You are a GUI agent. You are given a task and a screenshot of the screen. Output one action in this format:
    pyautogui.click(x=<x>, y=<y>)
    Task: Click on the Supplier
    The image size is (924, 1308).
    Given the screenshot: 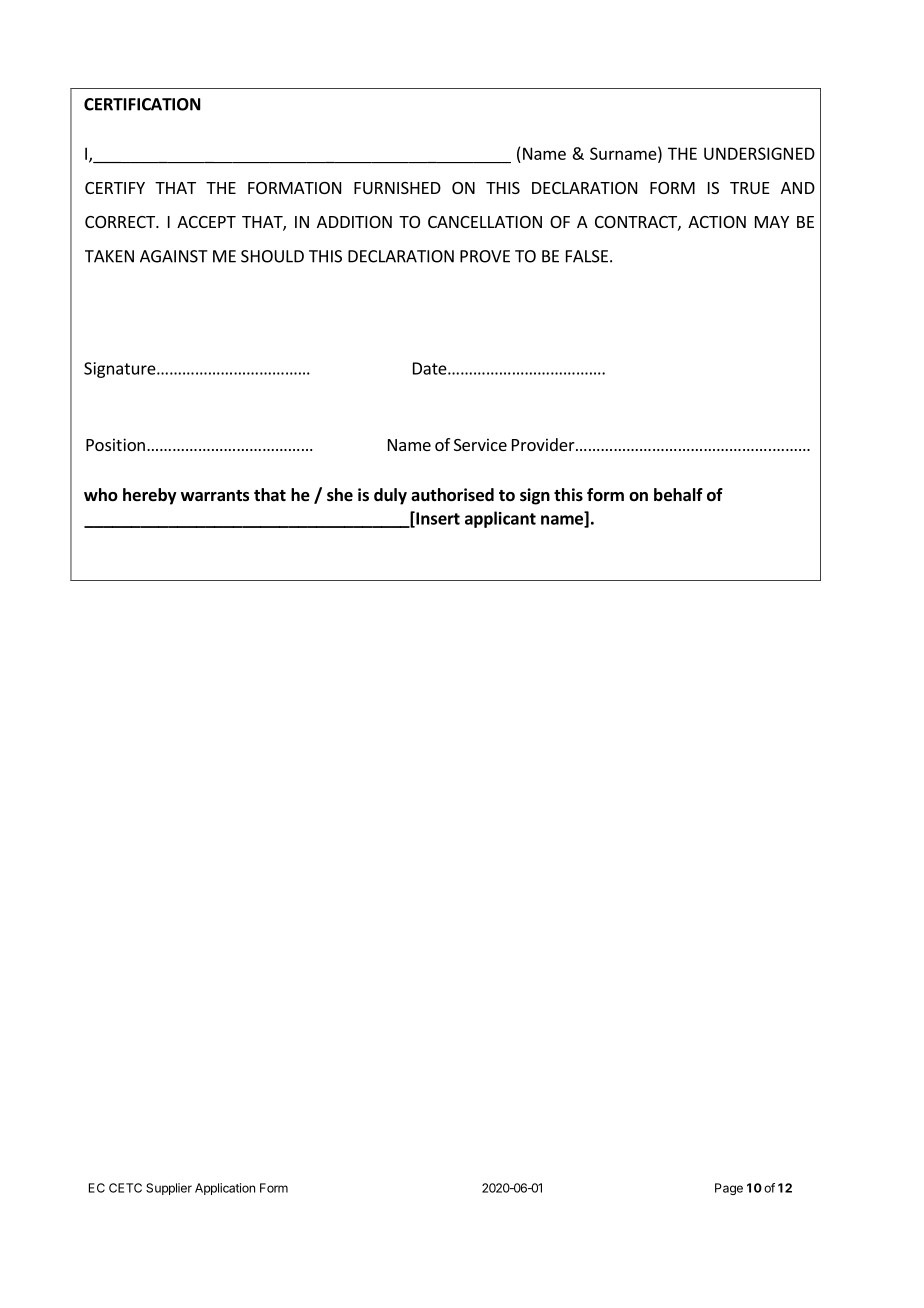 What is the action you would take?
    pyautogui.click(x=169, y=1189)
